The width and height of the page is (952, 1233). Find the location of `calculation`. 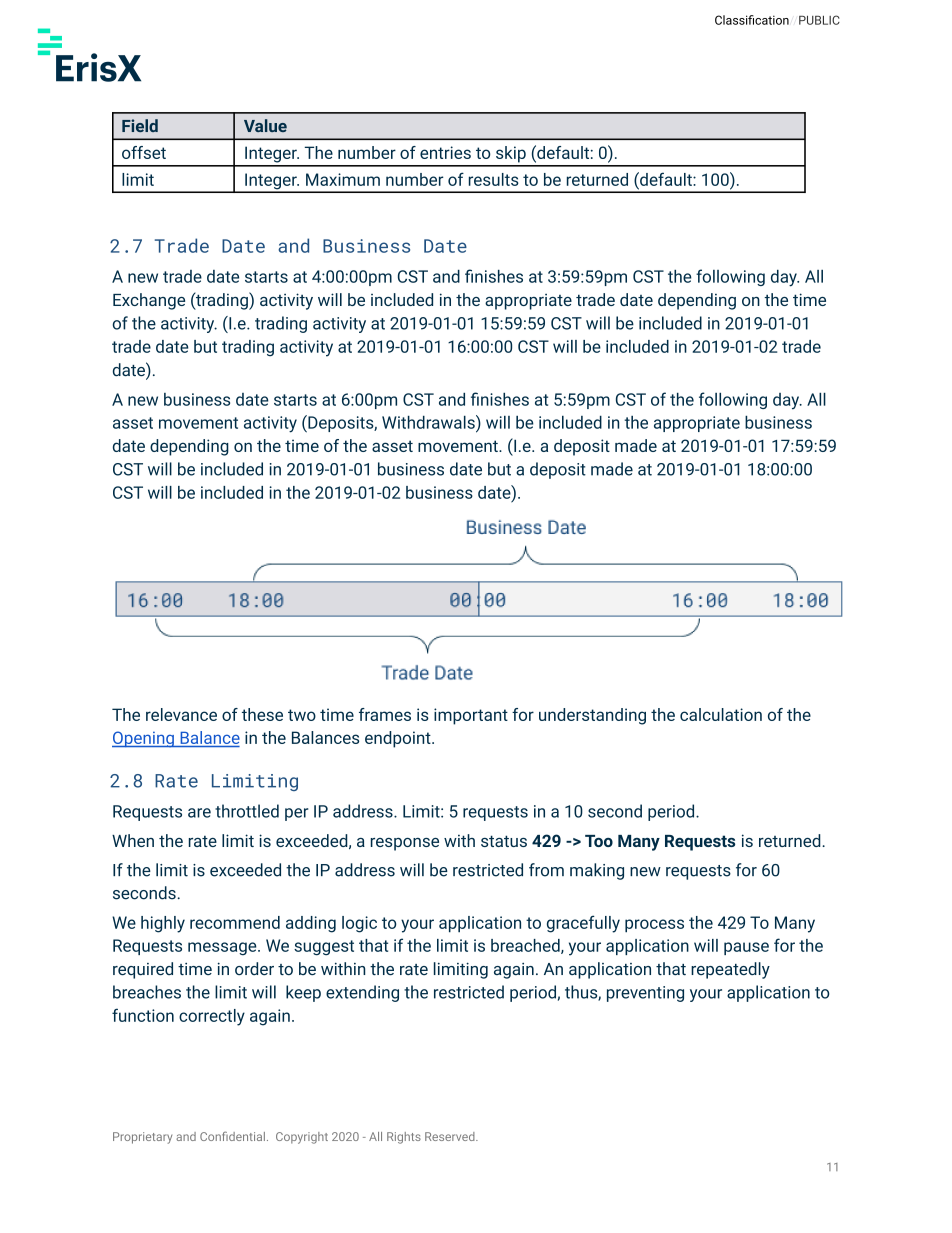

calculation is located at coordinates (721, 714).
